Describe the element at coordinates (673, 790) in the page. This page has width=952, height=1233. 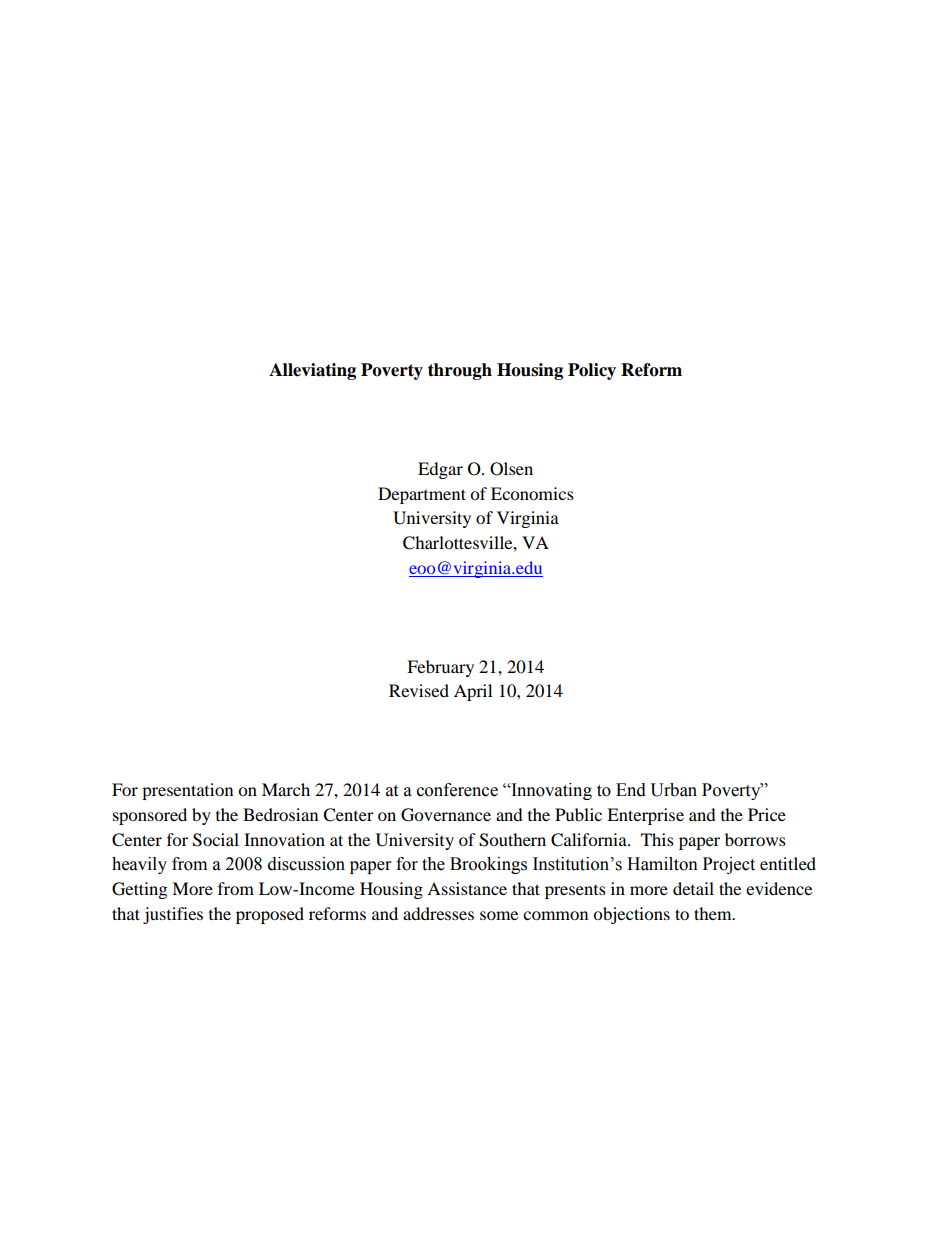
I see `Urban` at that location.
